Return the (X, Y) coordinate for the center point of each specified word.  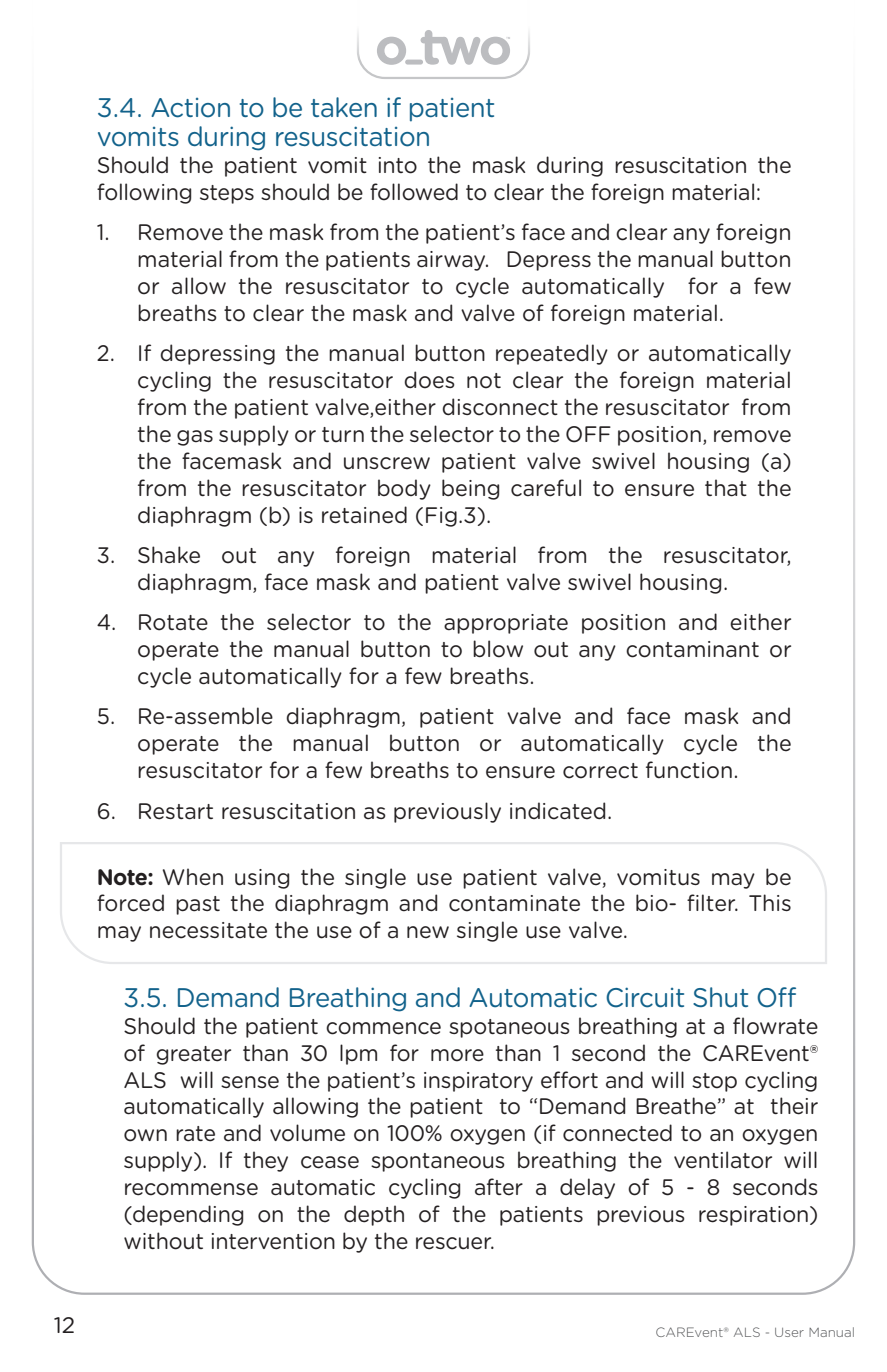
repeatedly (552, 354)
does (429, 380)
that (726, 488)
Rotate (173, 622)
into (398, 165)
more (457, 1055)
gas (195, 438)
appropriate (506, 624)
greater (193, 1055)
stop (714, 1082)
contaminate (514, 903)
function (689, 770)
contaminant (692, 649)
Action (190, 108)
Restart (176, 811)
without (163, 1241)
